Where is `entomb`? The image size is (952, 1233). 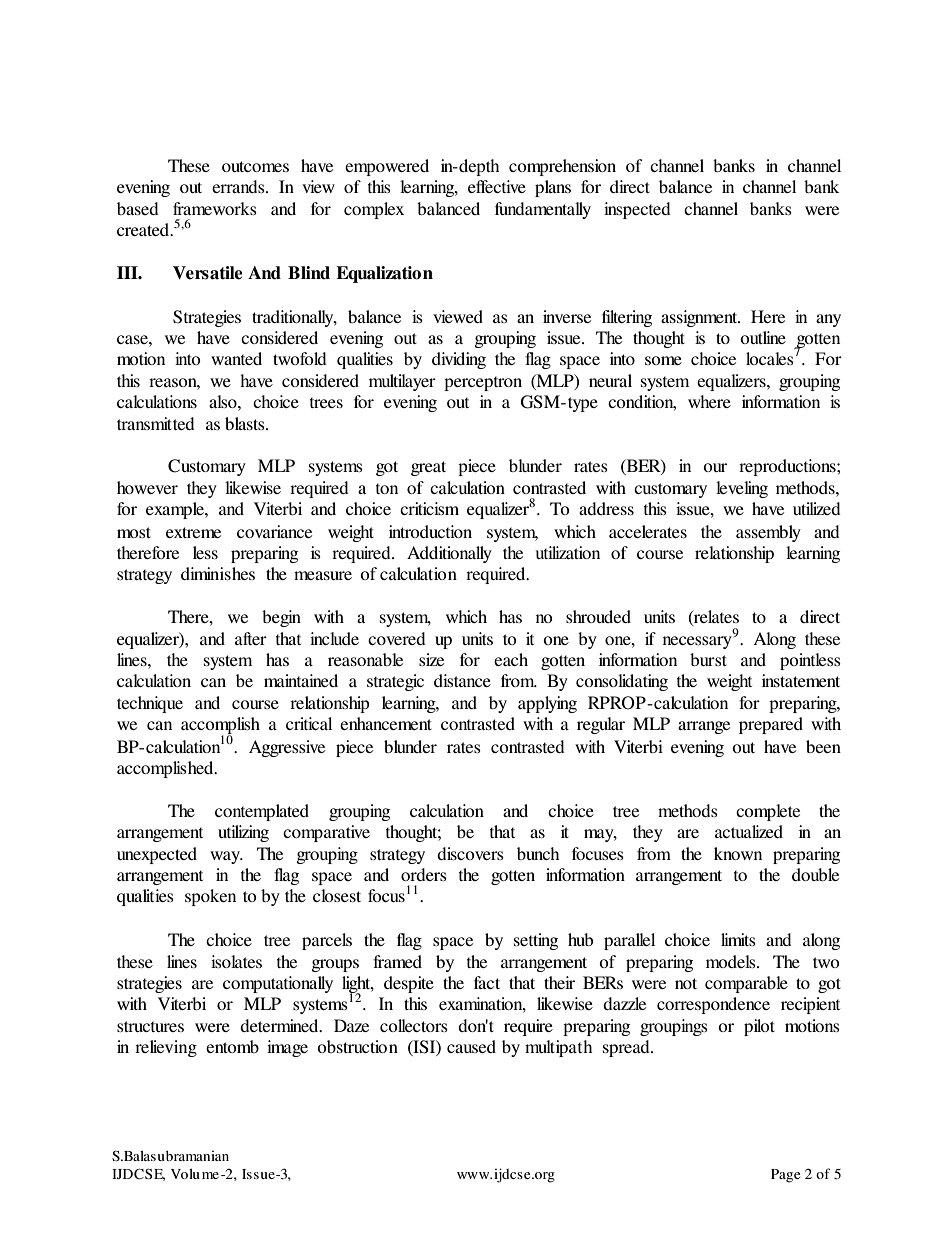 entomb is located at coordinates (232, 1046).
